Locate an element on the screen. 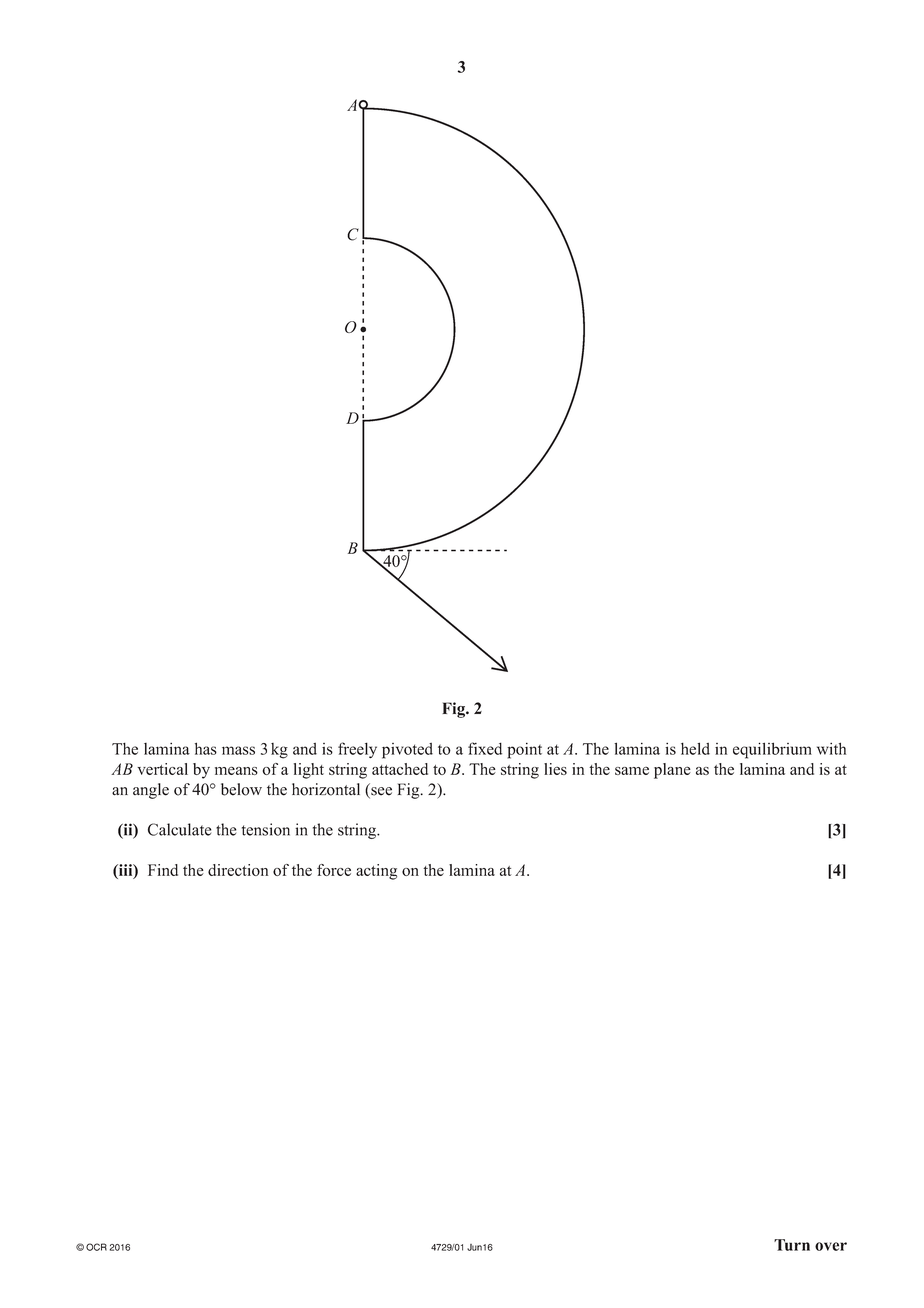 This screenshot has height=1308, width=924. Turn is located at coordinates (792, 1245).
